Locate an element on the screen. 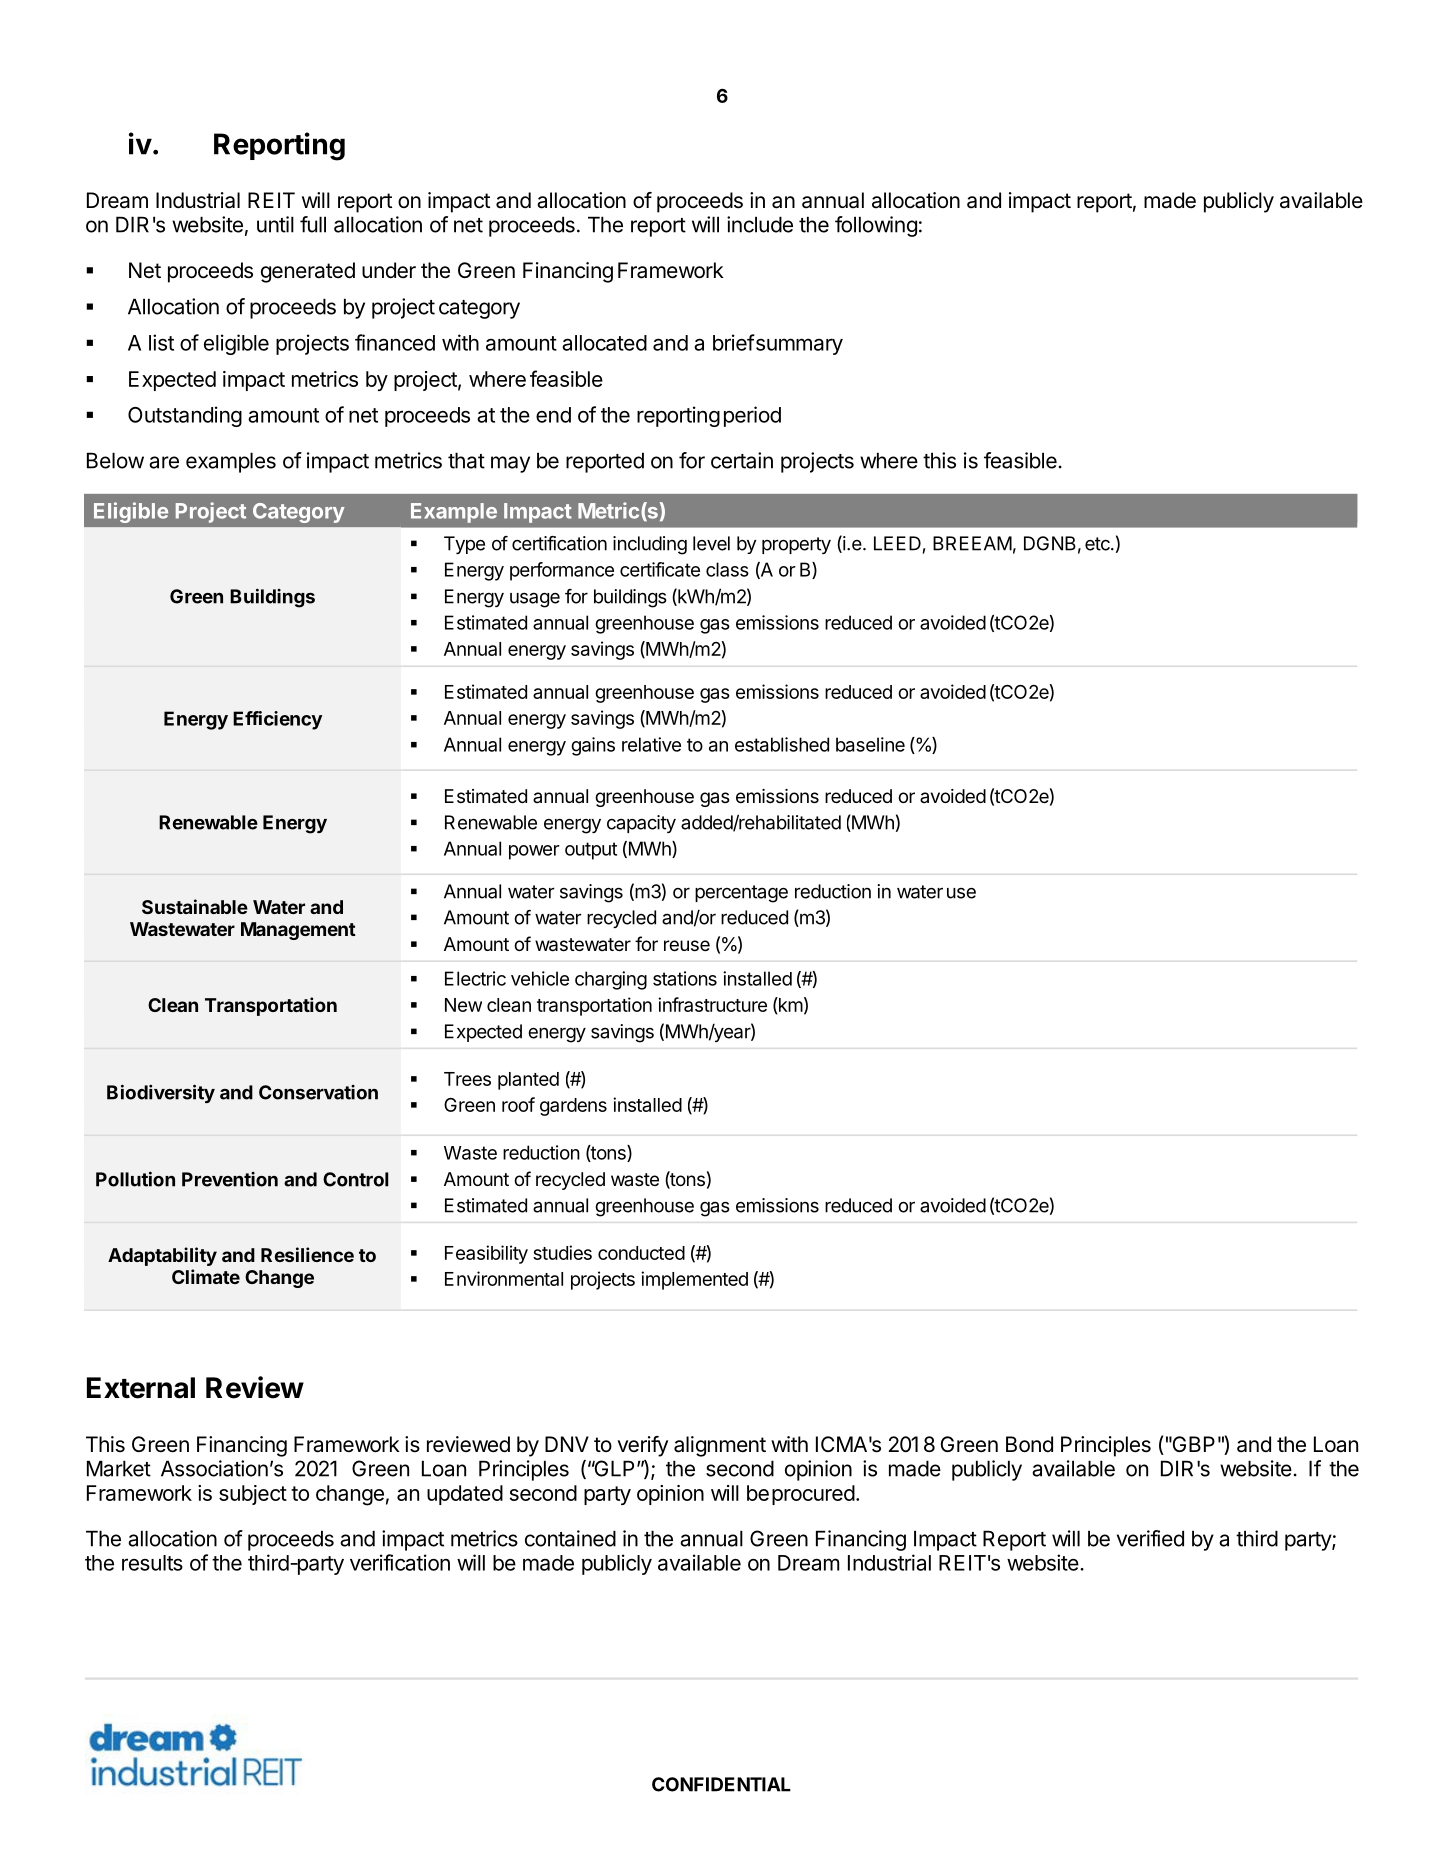  Management is located at coordinates (298, 931).
